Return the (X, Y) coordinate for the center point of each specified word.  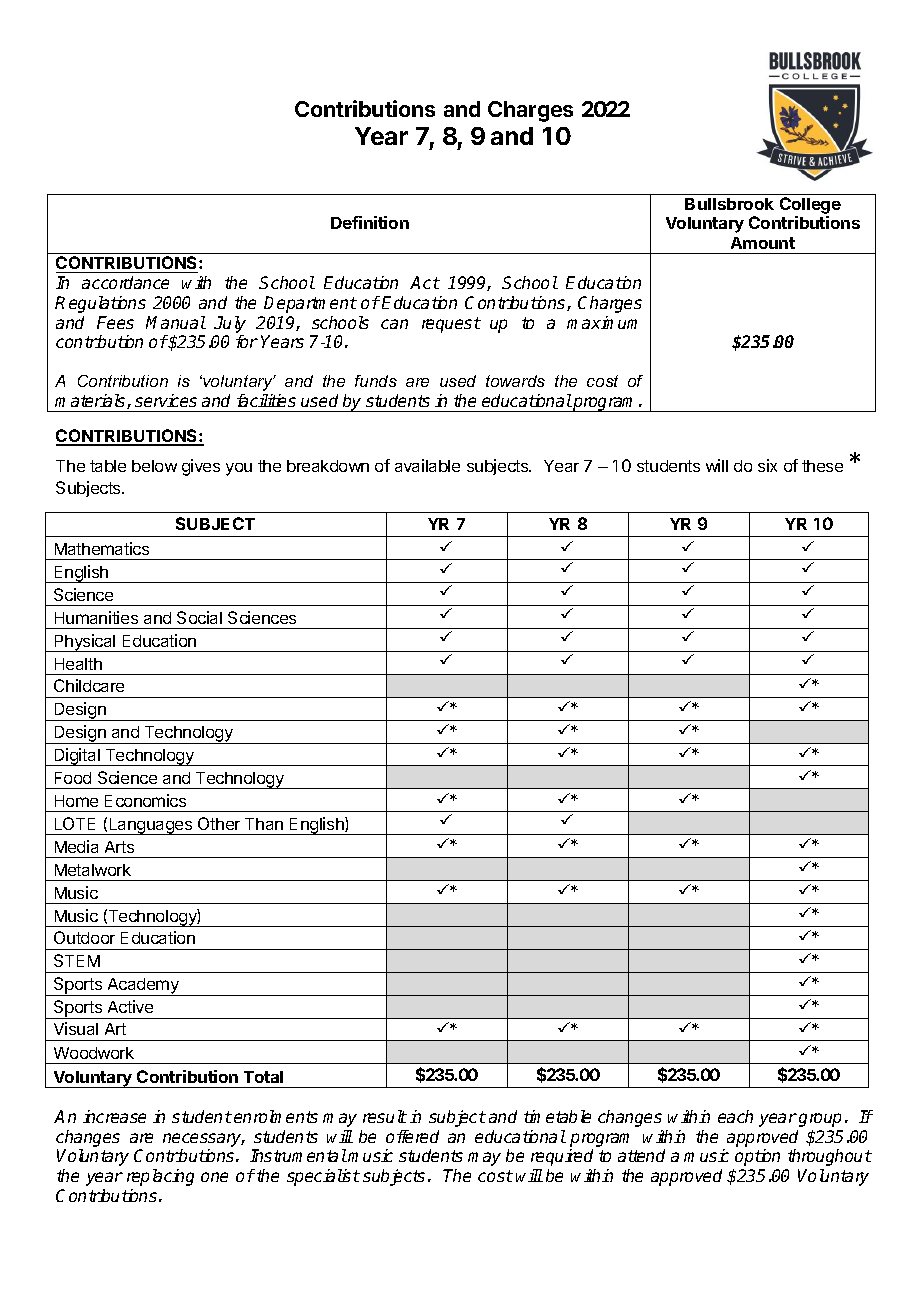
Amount (763, 243)
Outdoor (84, 937)
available (427, 465)
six (767, 465)
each (735, 1116)
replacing (160, 1177)
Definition (370, 222)
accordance (125, 282)
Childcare (89, 685)
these (822, 466)
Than (264, 824)
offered (412, 1136)
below (154, 466)
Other (219, 823)
